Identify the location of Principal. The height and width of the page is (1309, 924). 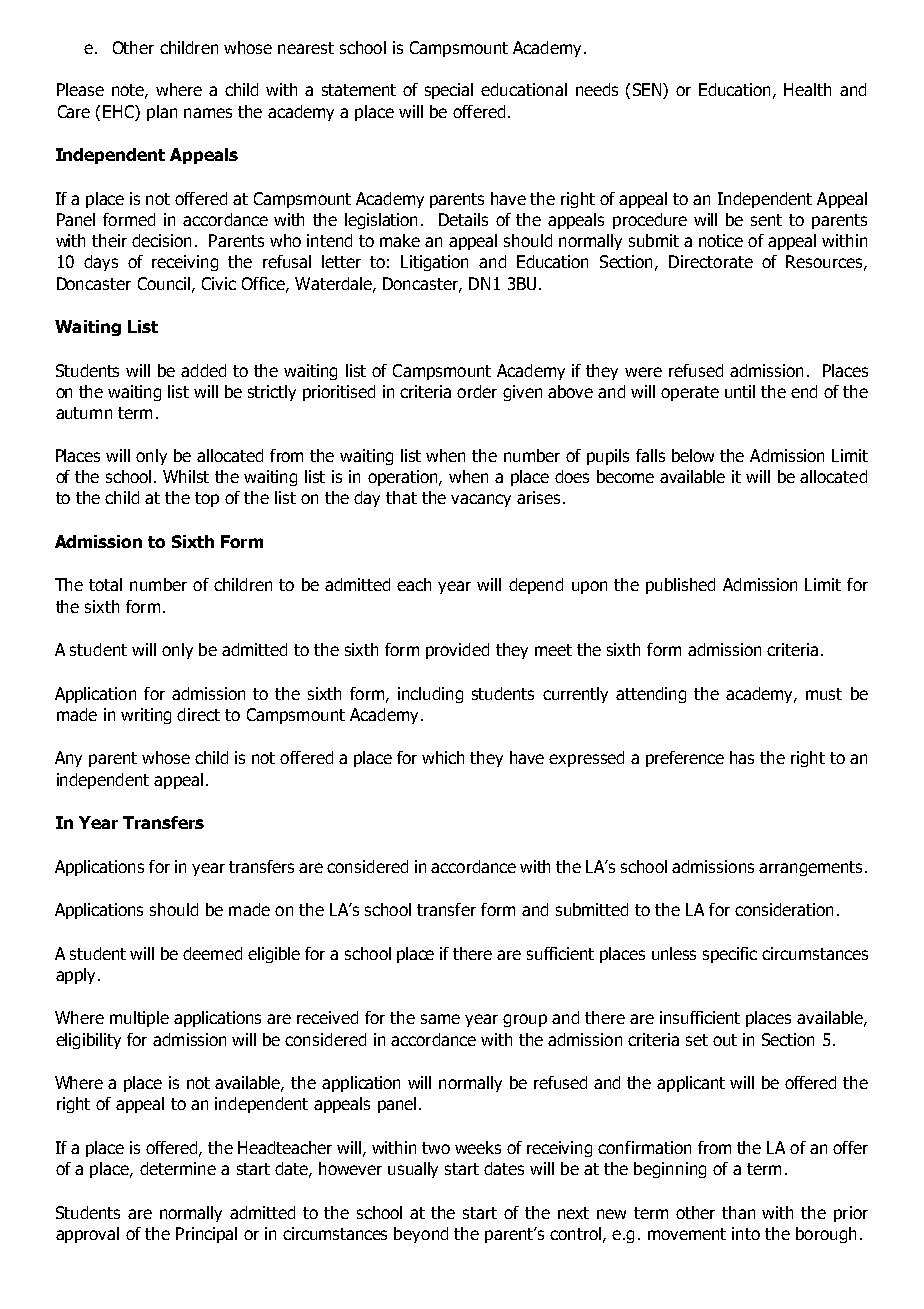
(206, 1235).
